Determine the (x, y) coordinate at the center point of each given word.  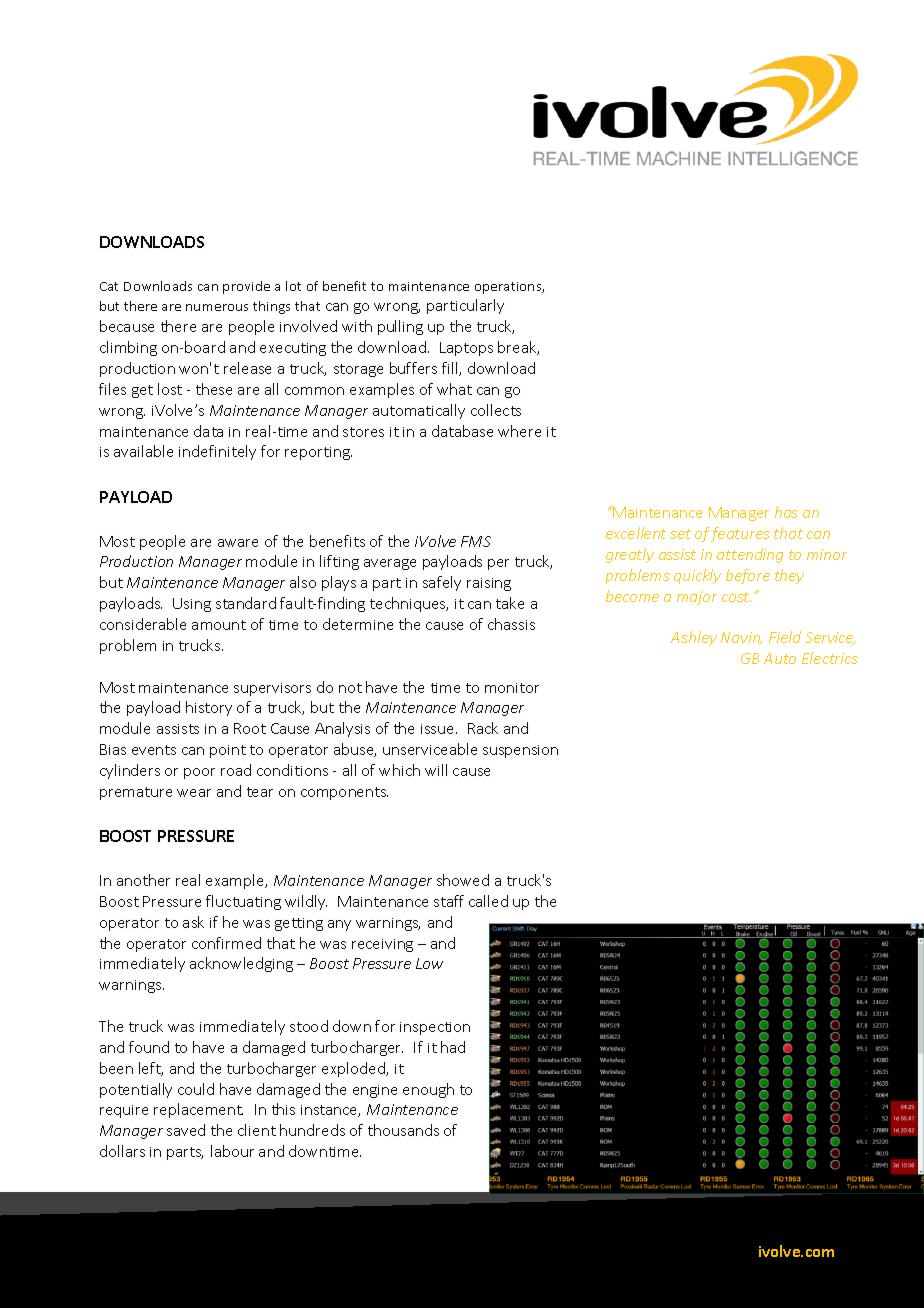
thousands (403, 1130)
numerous (217, 307)
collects (496, 410)
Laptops (466, 349)
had (453, 1047)
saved (186, 1130)
